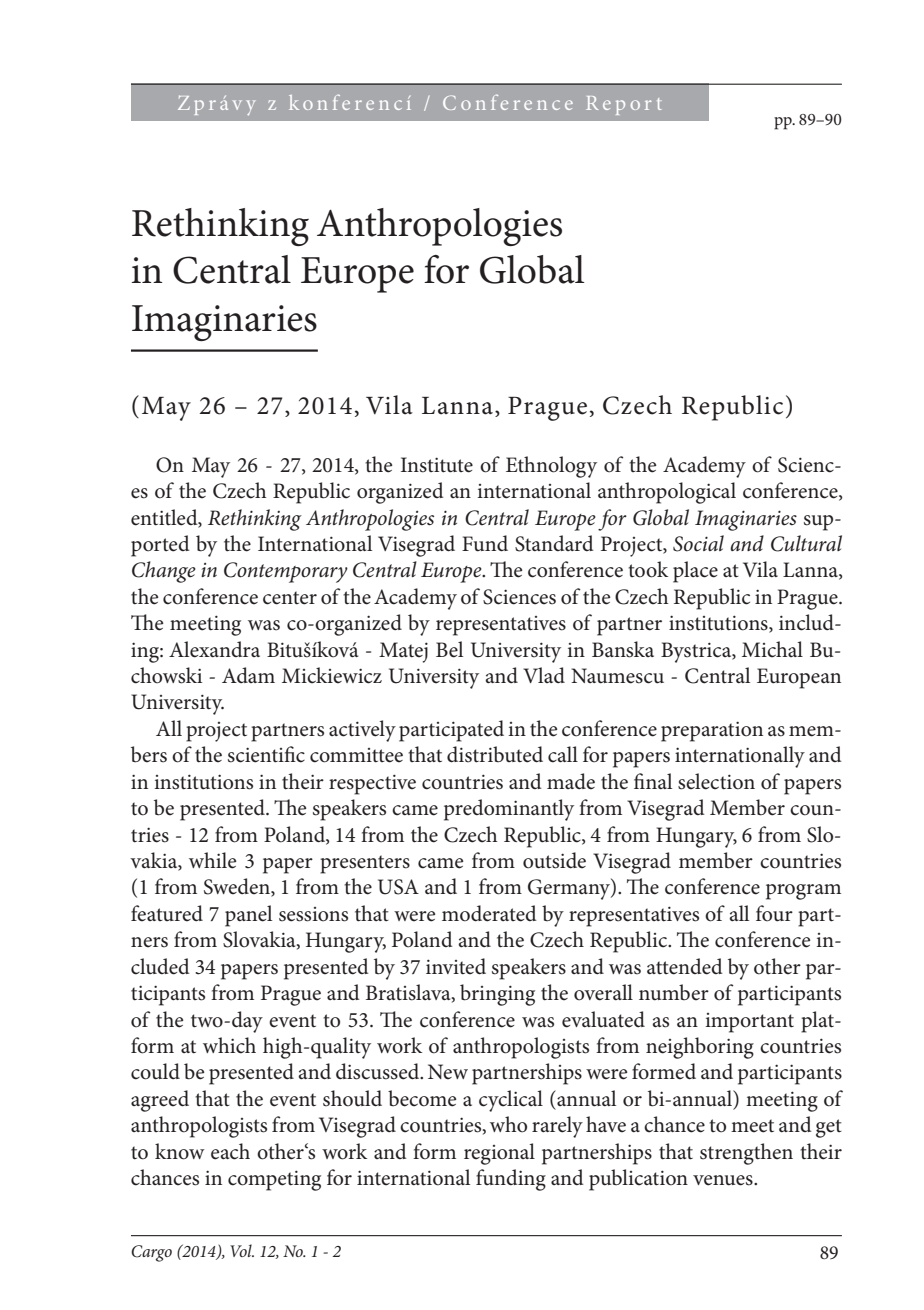 The height and width of the screenshot is (1310, 924). What do you see at coordinates (437, 465) in the screenshot?
I see `Institute` at bounding box center [437, 465].
